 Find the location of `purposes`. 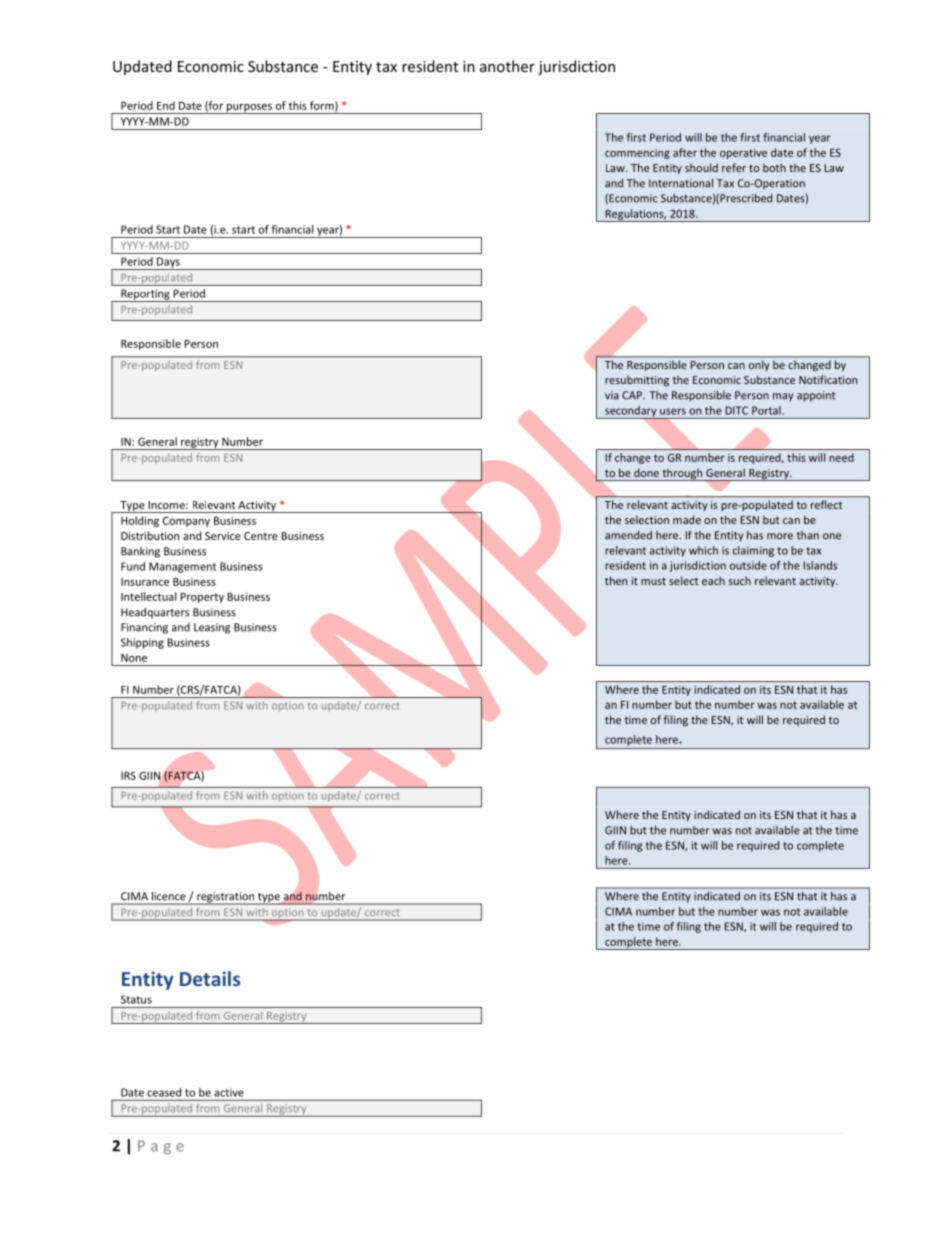

purposes is located at coordinates (249, 109).
